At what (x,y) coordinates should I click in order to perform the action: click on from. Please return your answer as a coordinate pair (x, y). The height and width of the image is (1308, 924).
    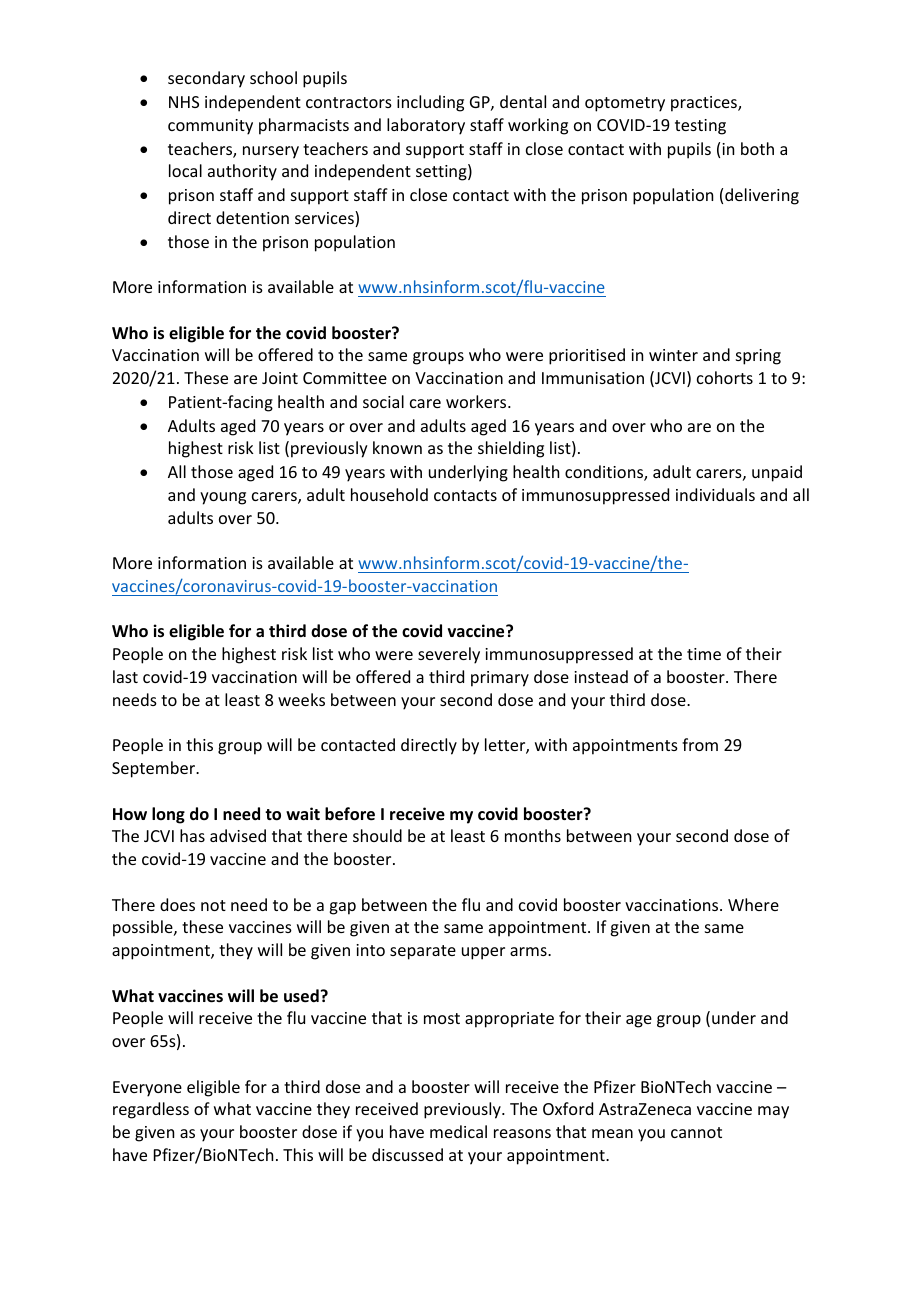
    Looking at the image, I should click on (700, 744).
